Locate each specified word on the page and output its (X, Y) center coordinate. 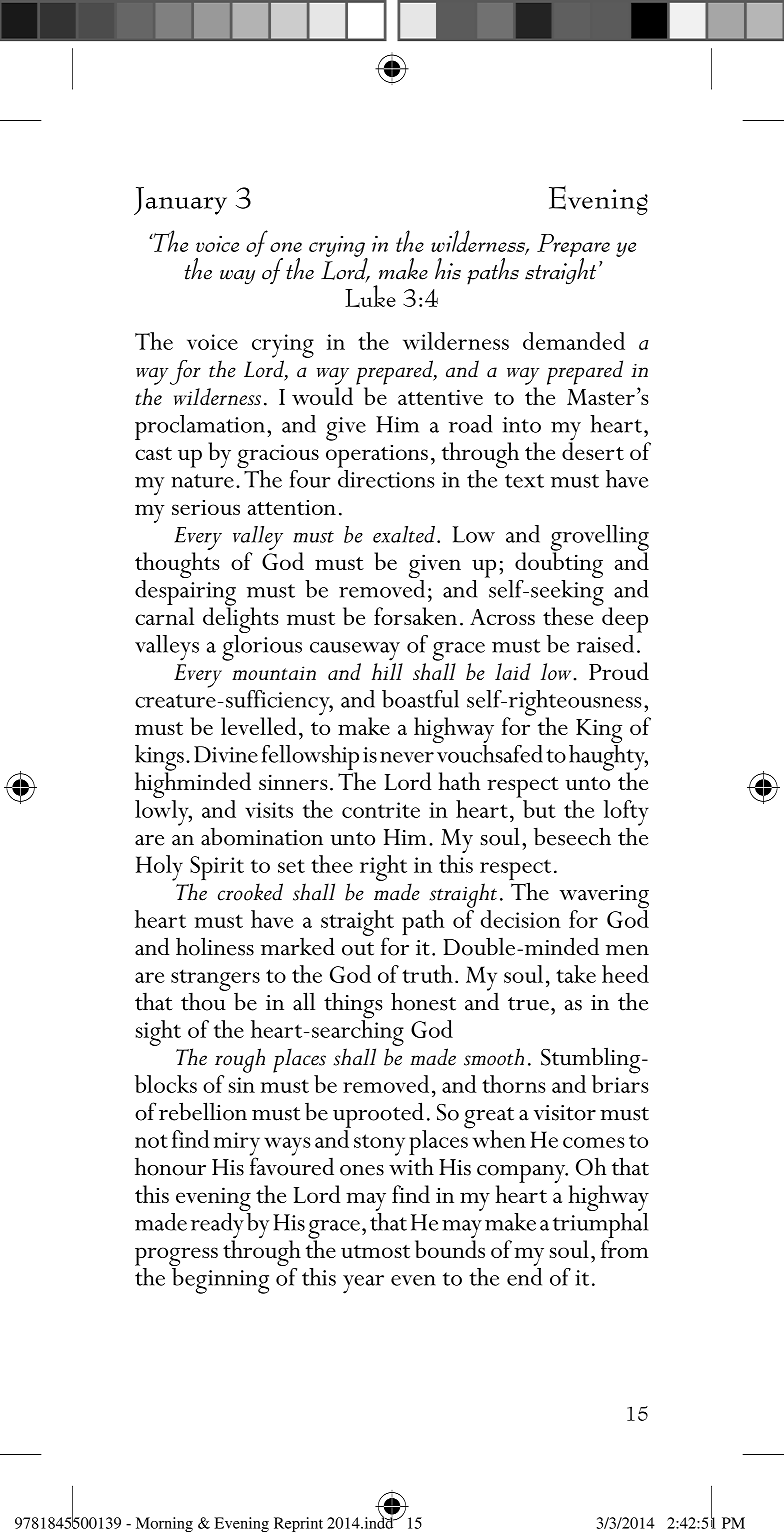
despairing (185, 594)
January (180, 201)
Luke (370, 296)
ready (217, 1227)
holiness (215, 946)
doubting (559, 565)
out (358, 949)
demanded (574, 341)
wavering (604, 898)
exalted (405, 534)
